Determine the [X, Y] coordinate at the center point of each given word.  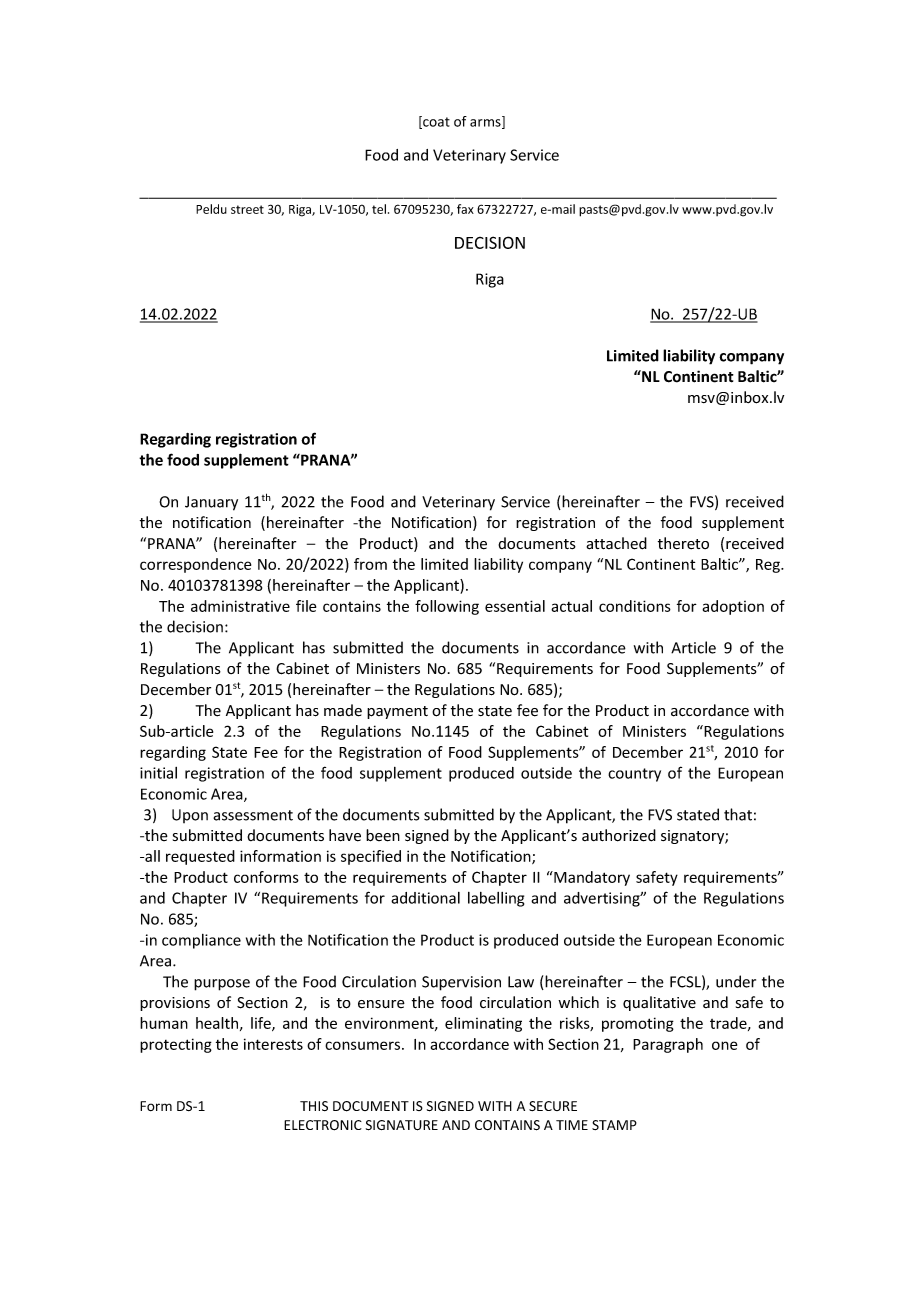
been [383, 835]
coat [435, 122]
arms [486, 124]
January [211, 503]
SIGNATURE [402, 1125]
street [247, 209]
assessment [253, 815]
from [370, 564]
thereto [683, 543]
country [634, 775]
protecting [176, 1045]
